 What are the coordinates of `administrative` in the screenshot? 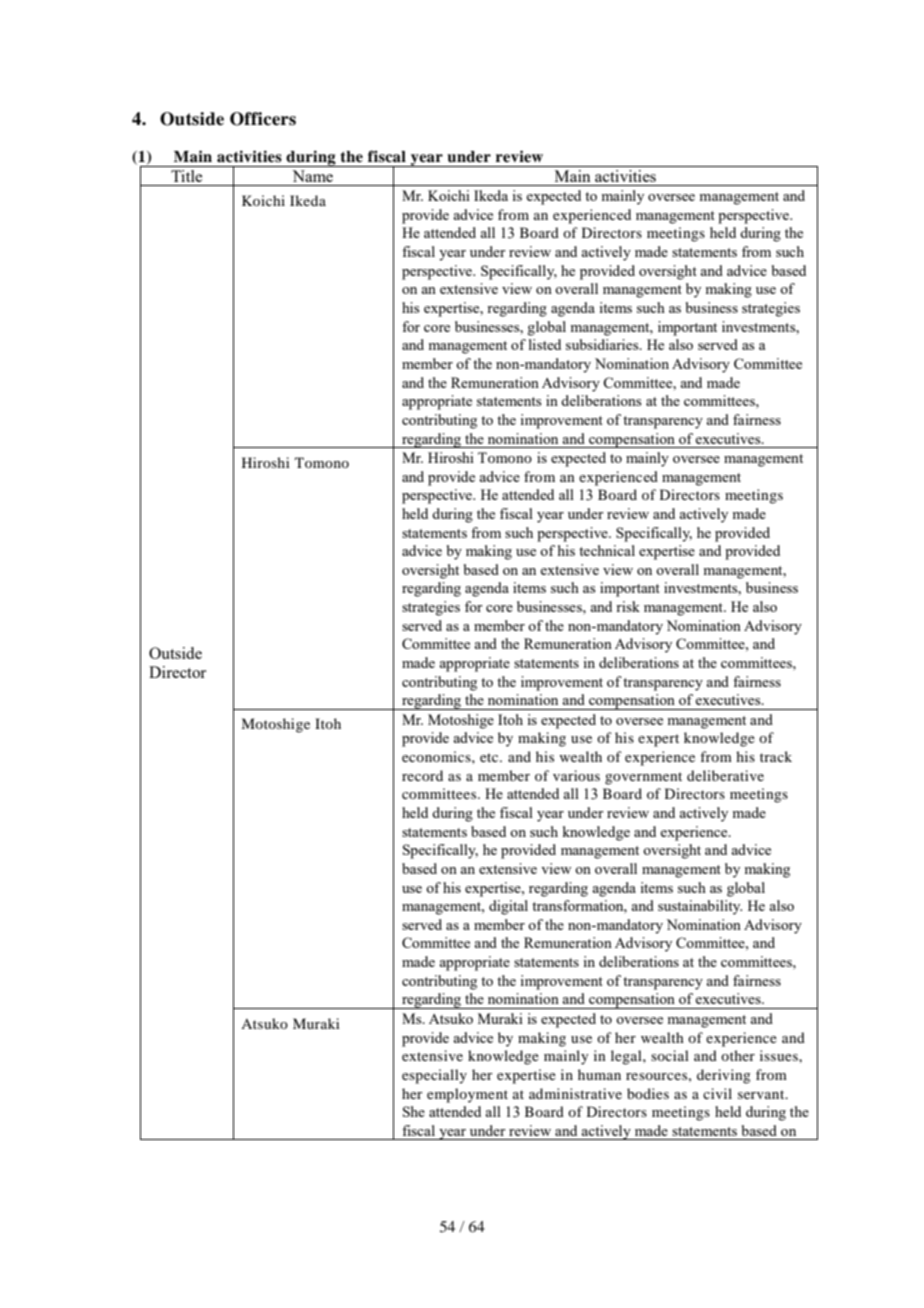 It's located at (575, 1093).
